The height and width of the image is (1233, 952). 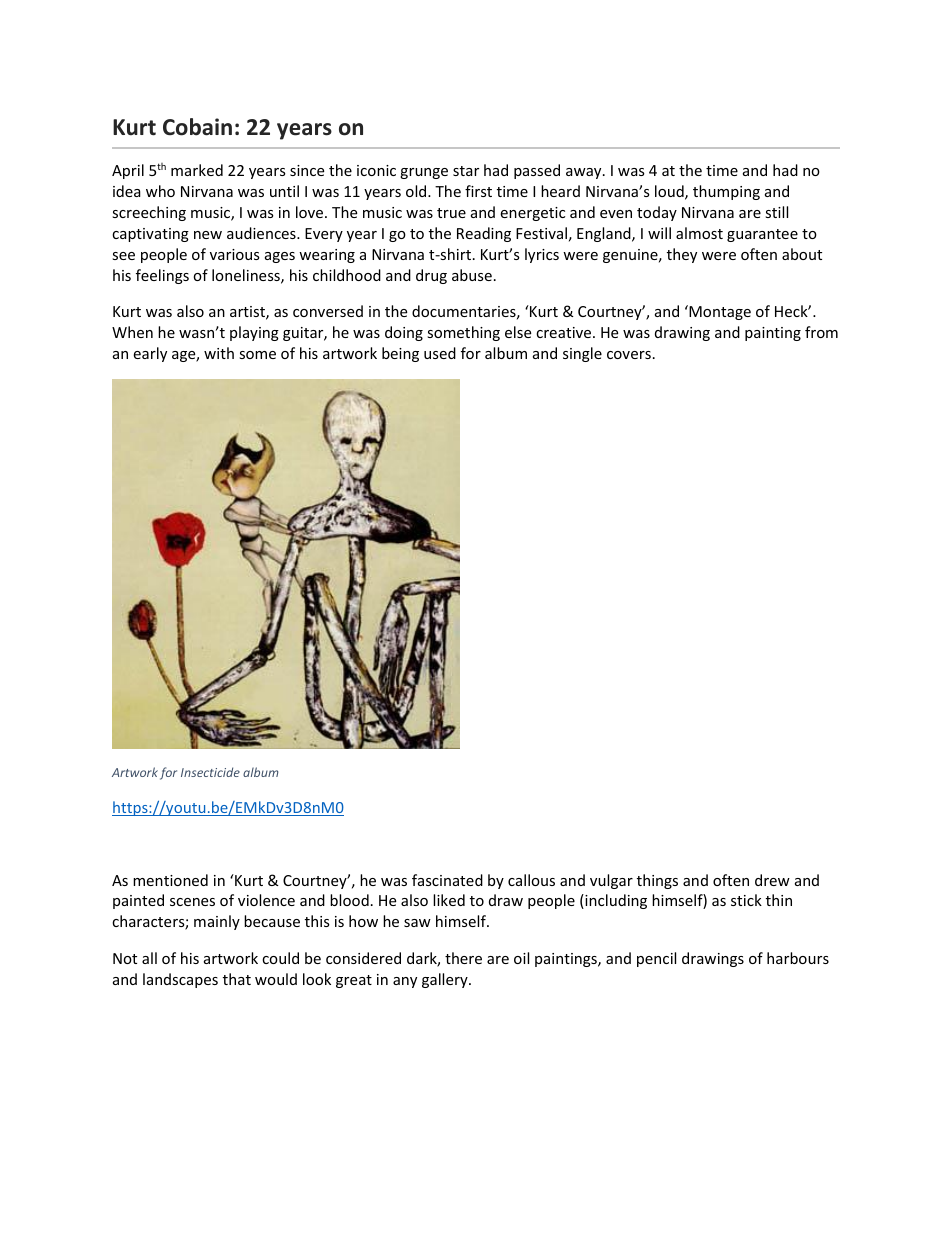 I want to click on used, so click(x=440, y=353).
